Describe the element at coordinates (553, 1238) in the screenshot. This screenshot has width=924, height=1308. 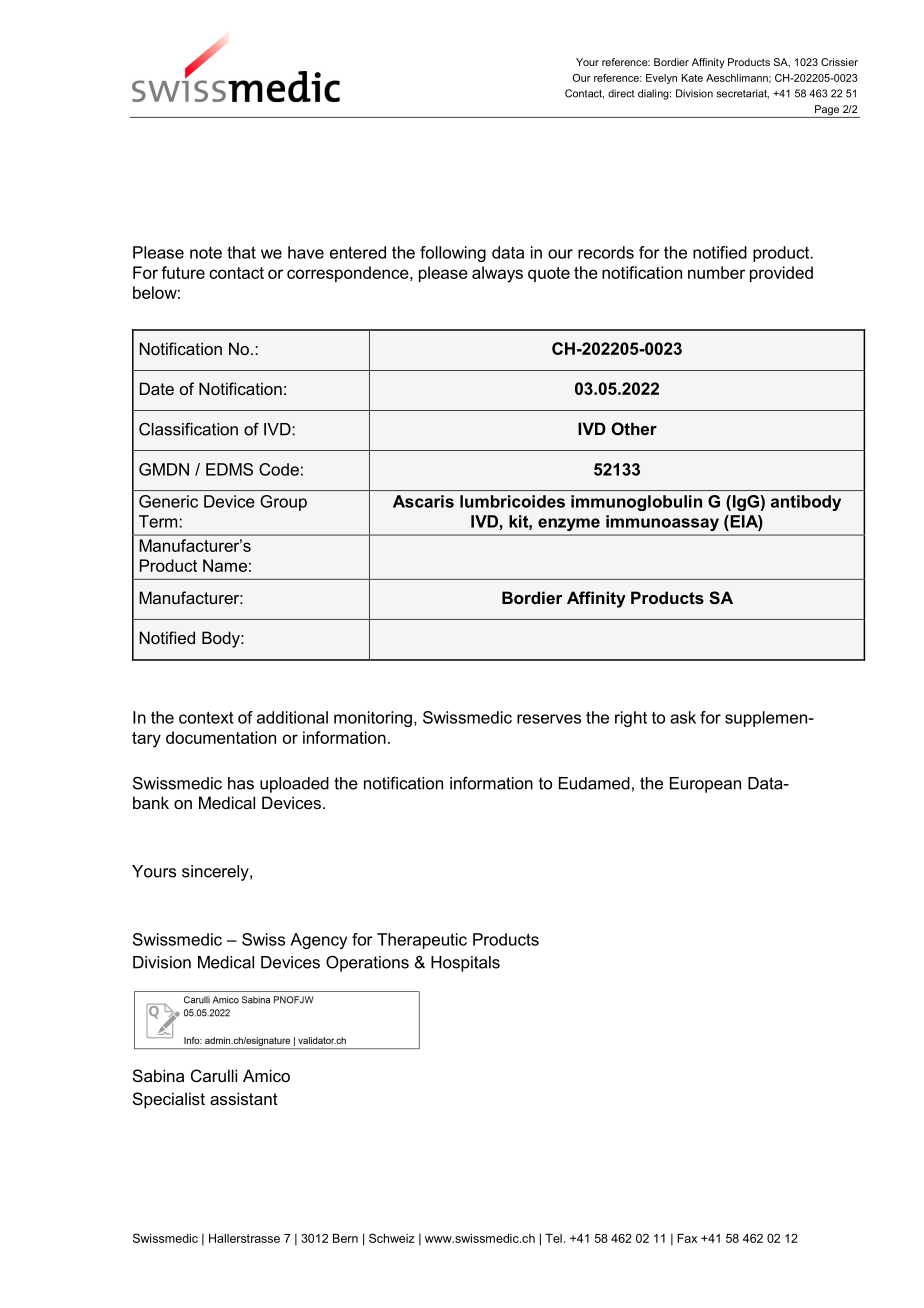
I see `Tel` at that location.
